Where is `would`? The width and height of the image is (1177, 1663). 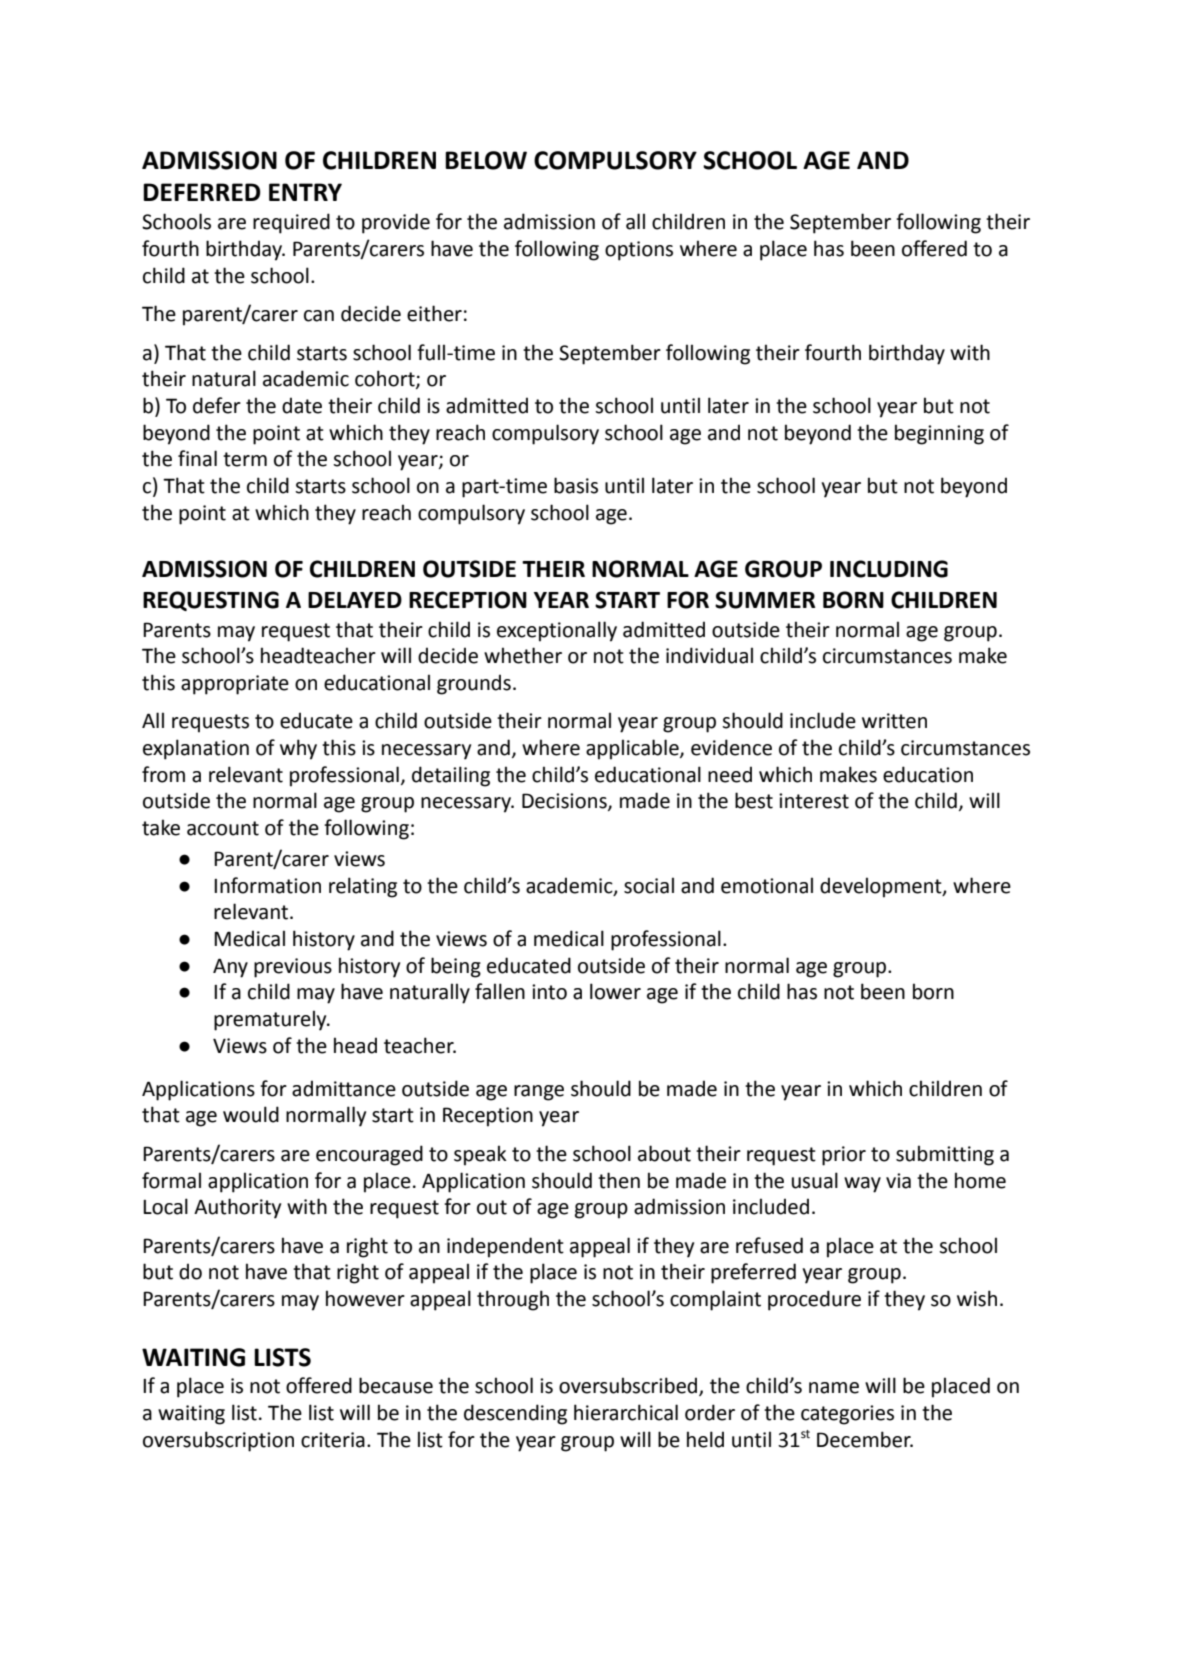 would is located at coordinates (251, 1114).
